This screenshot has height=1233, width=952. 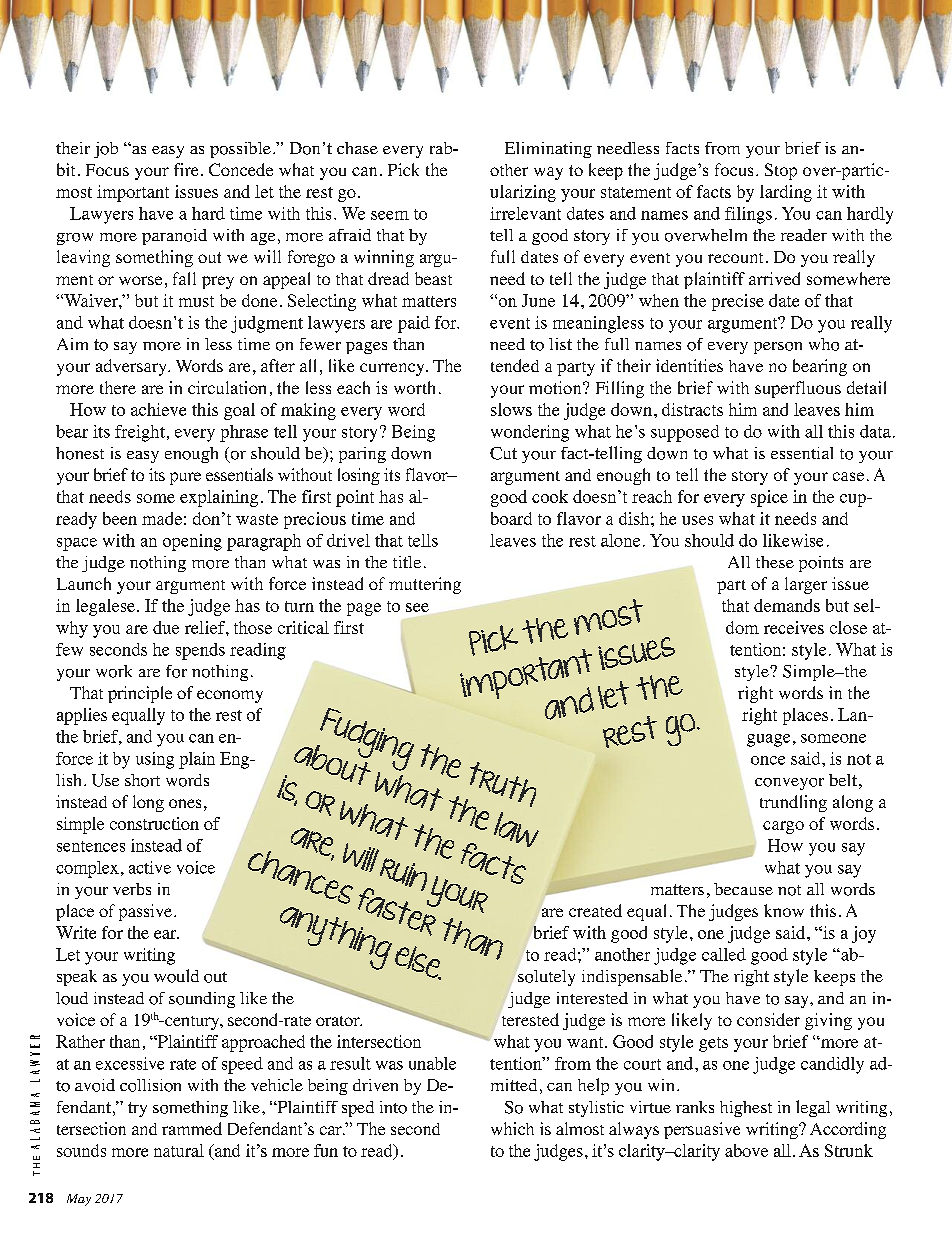 I want to click on achieve, so click(x=158, y=409).
